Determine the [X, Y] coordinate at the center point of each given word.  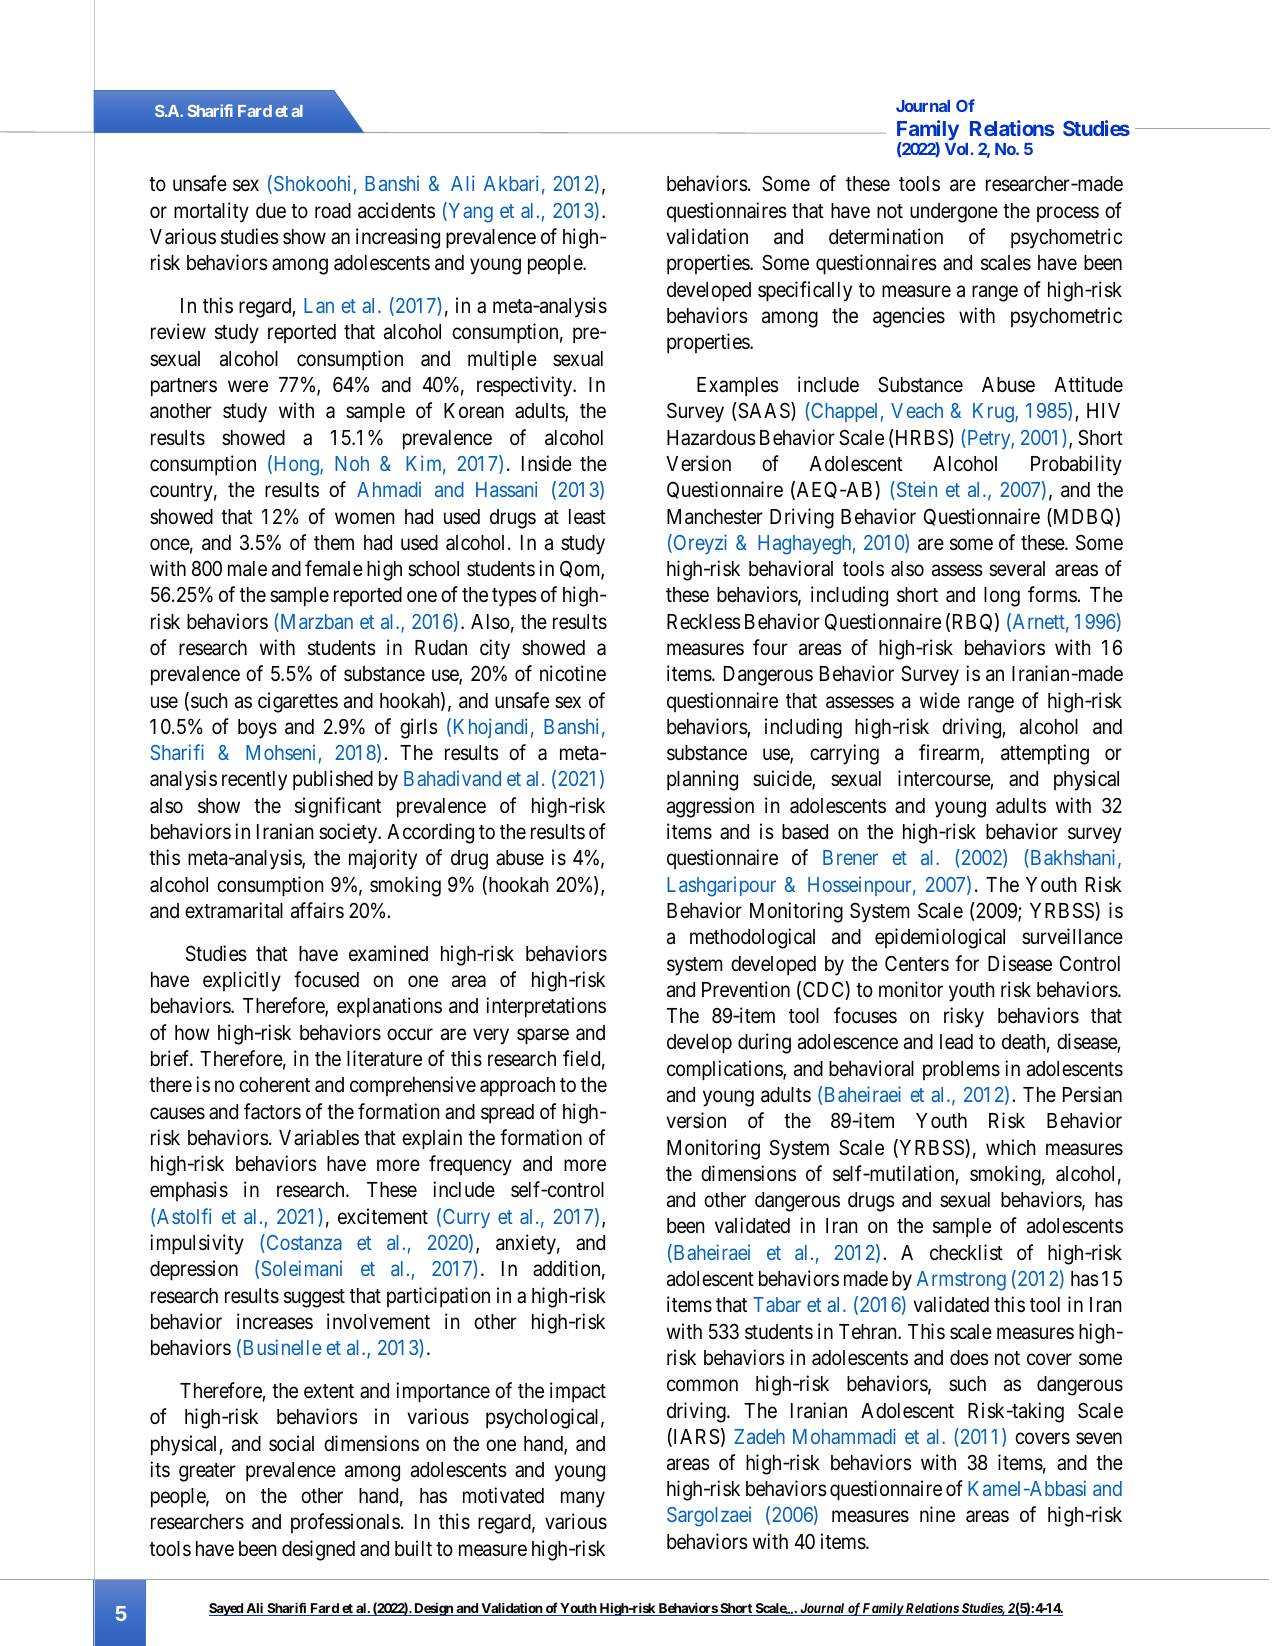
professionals [345, 1523]
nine [937, 1514]
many [583, 1500]
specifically [805, 291]
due [271, 211]
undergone [954, 213]
